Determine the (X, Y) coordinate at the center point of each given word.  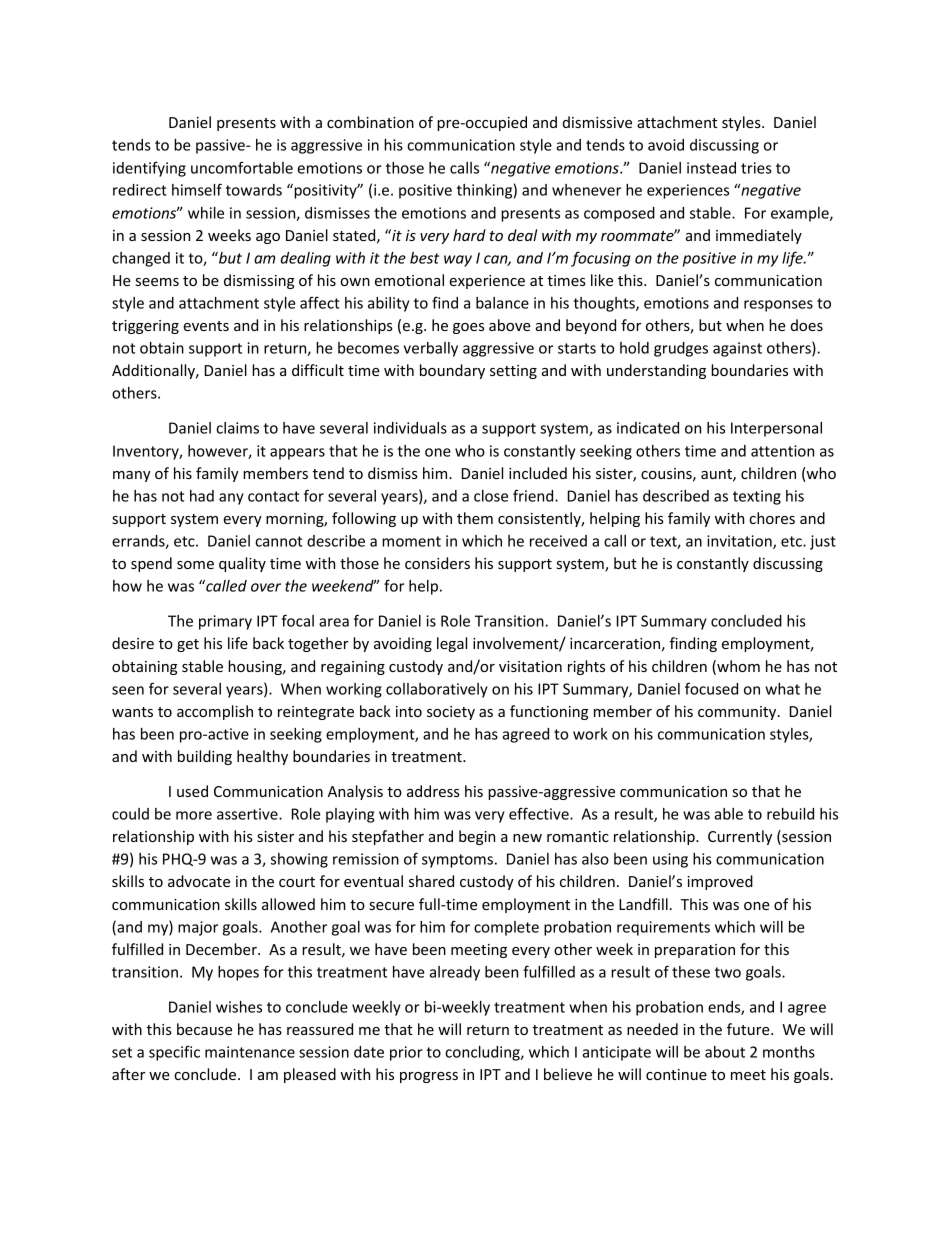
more (194, 815)
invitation (740, 542)
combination (370, 122)
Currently (740, 837)
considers (437, 563)
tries (756, 168)
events (206, 326)
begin (477, 837)
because (204, 1029)
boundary (452, 371)
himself (197, 189)
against (737, 349)
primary (225, 622)
